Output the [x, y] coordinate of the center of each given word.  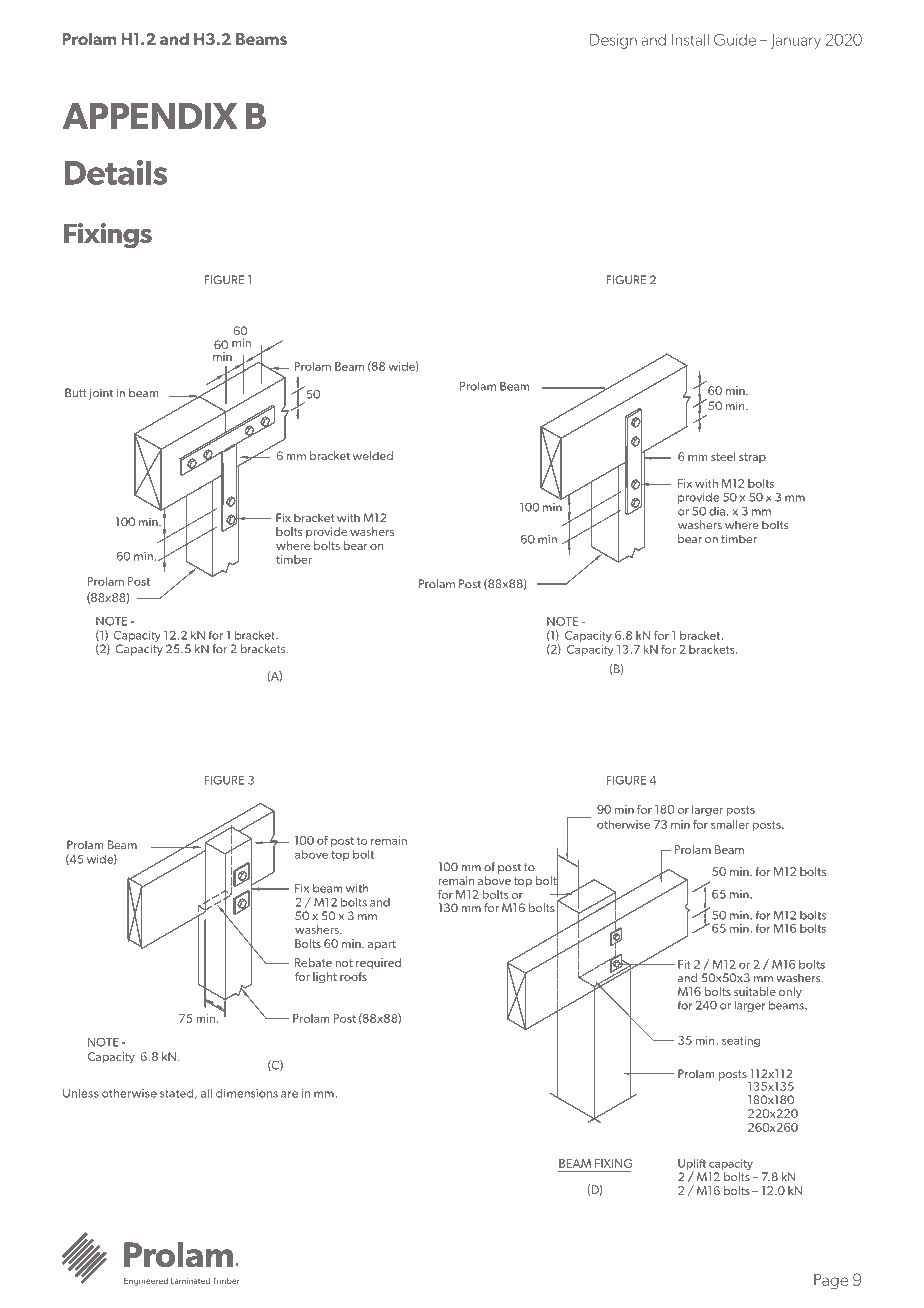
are [289, 1094]
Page [831, 1281]
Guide [735, 39]
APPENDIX [150, 116]
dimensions [247, 1093]
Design [613, 41]
